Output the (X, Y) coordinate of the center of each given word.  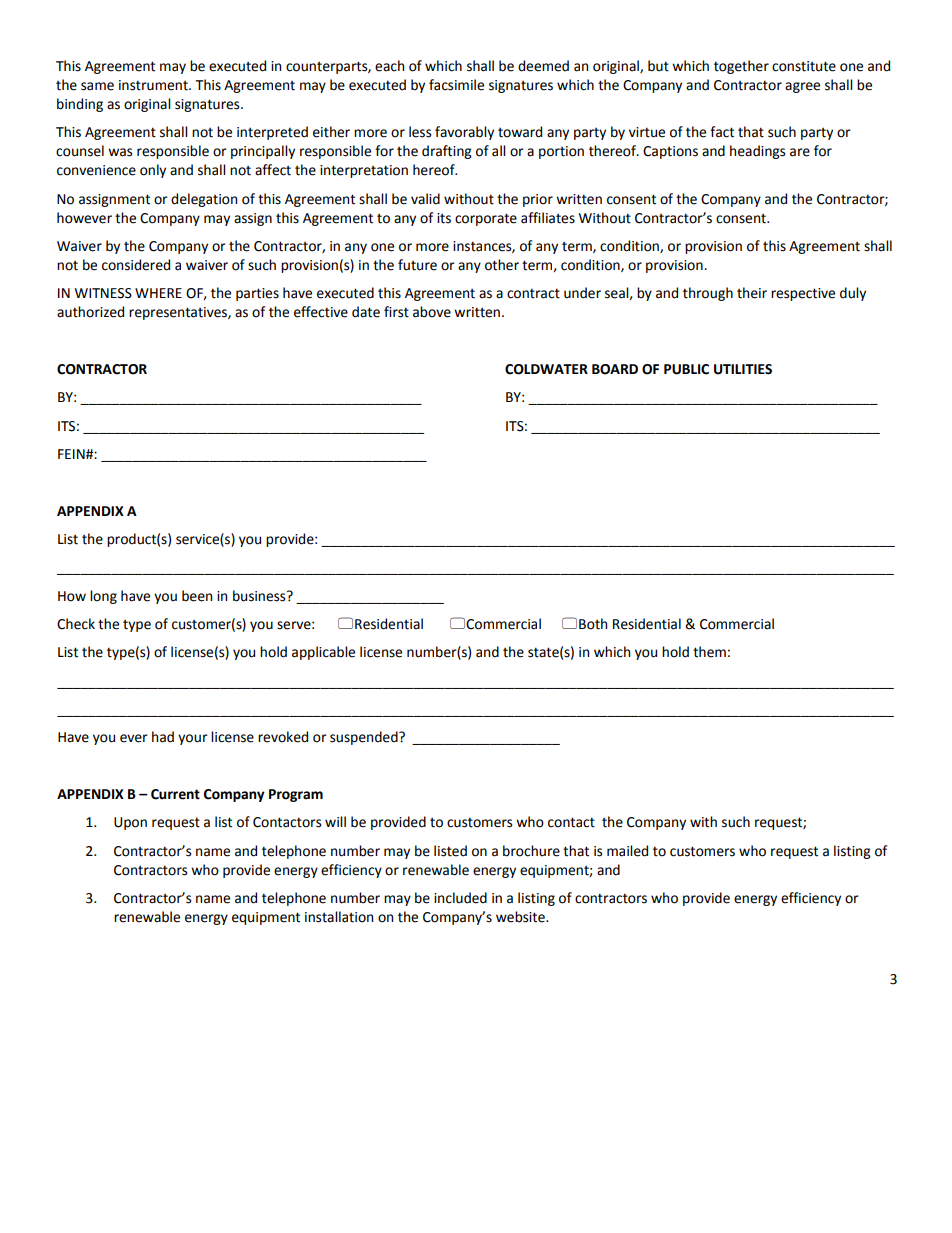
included (460, 898)
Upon (130, 823)
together (741, 67)
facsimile (456, 85)
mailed (627, 851)
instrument (154, 85)
